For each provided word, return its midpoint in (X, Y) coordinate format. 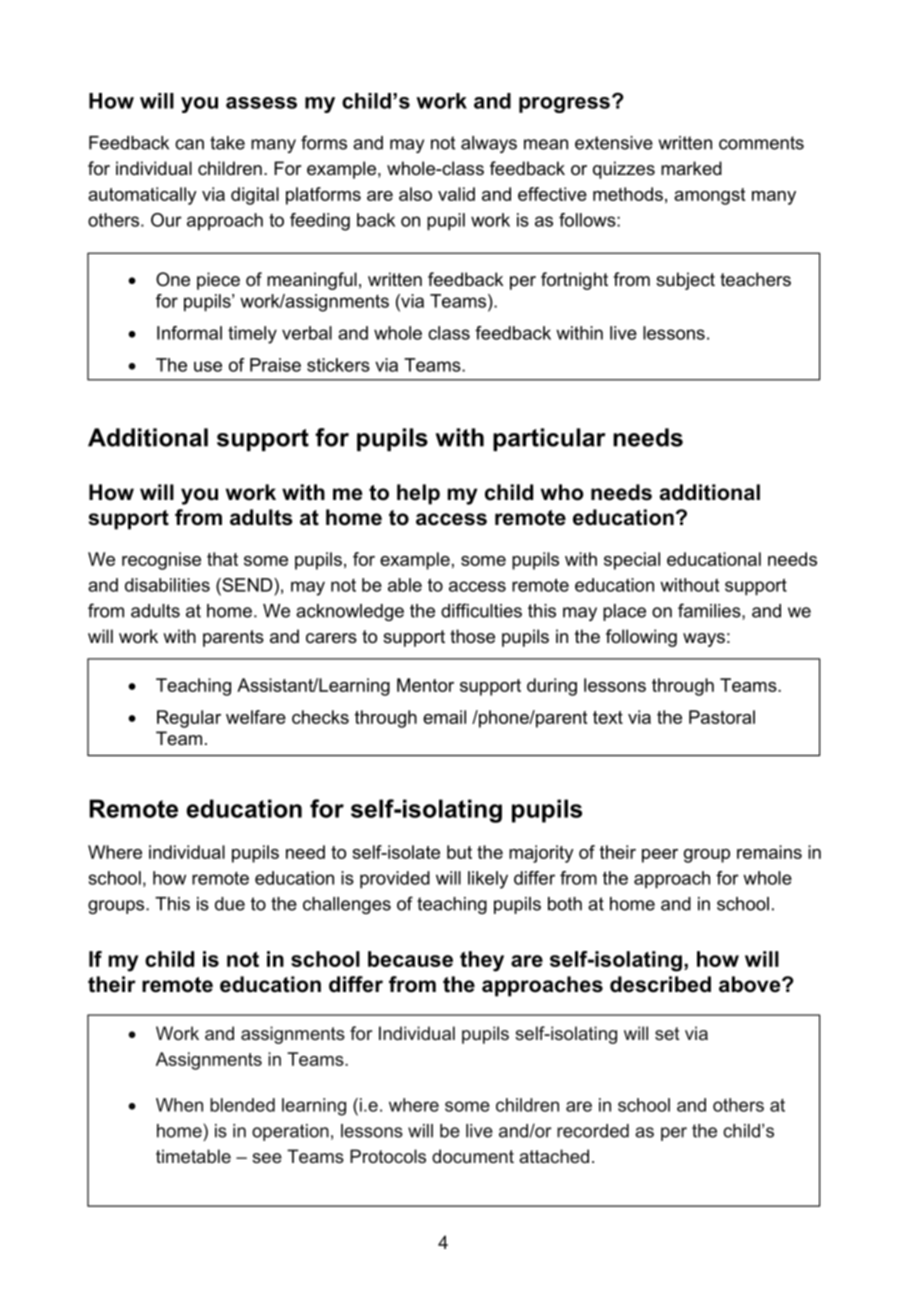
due (230, 904)
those (472, 636)
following (641, 638)
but (459, 852)
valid (456, 194)
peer (660, 856)
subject (685, 281)
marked (691, 168)
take (227, 143)
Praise (275, 365)
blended (242, 1105)
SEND (247, 585)
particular (549, 439)
